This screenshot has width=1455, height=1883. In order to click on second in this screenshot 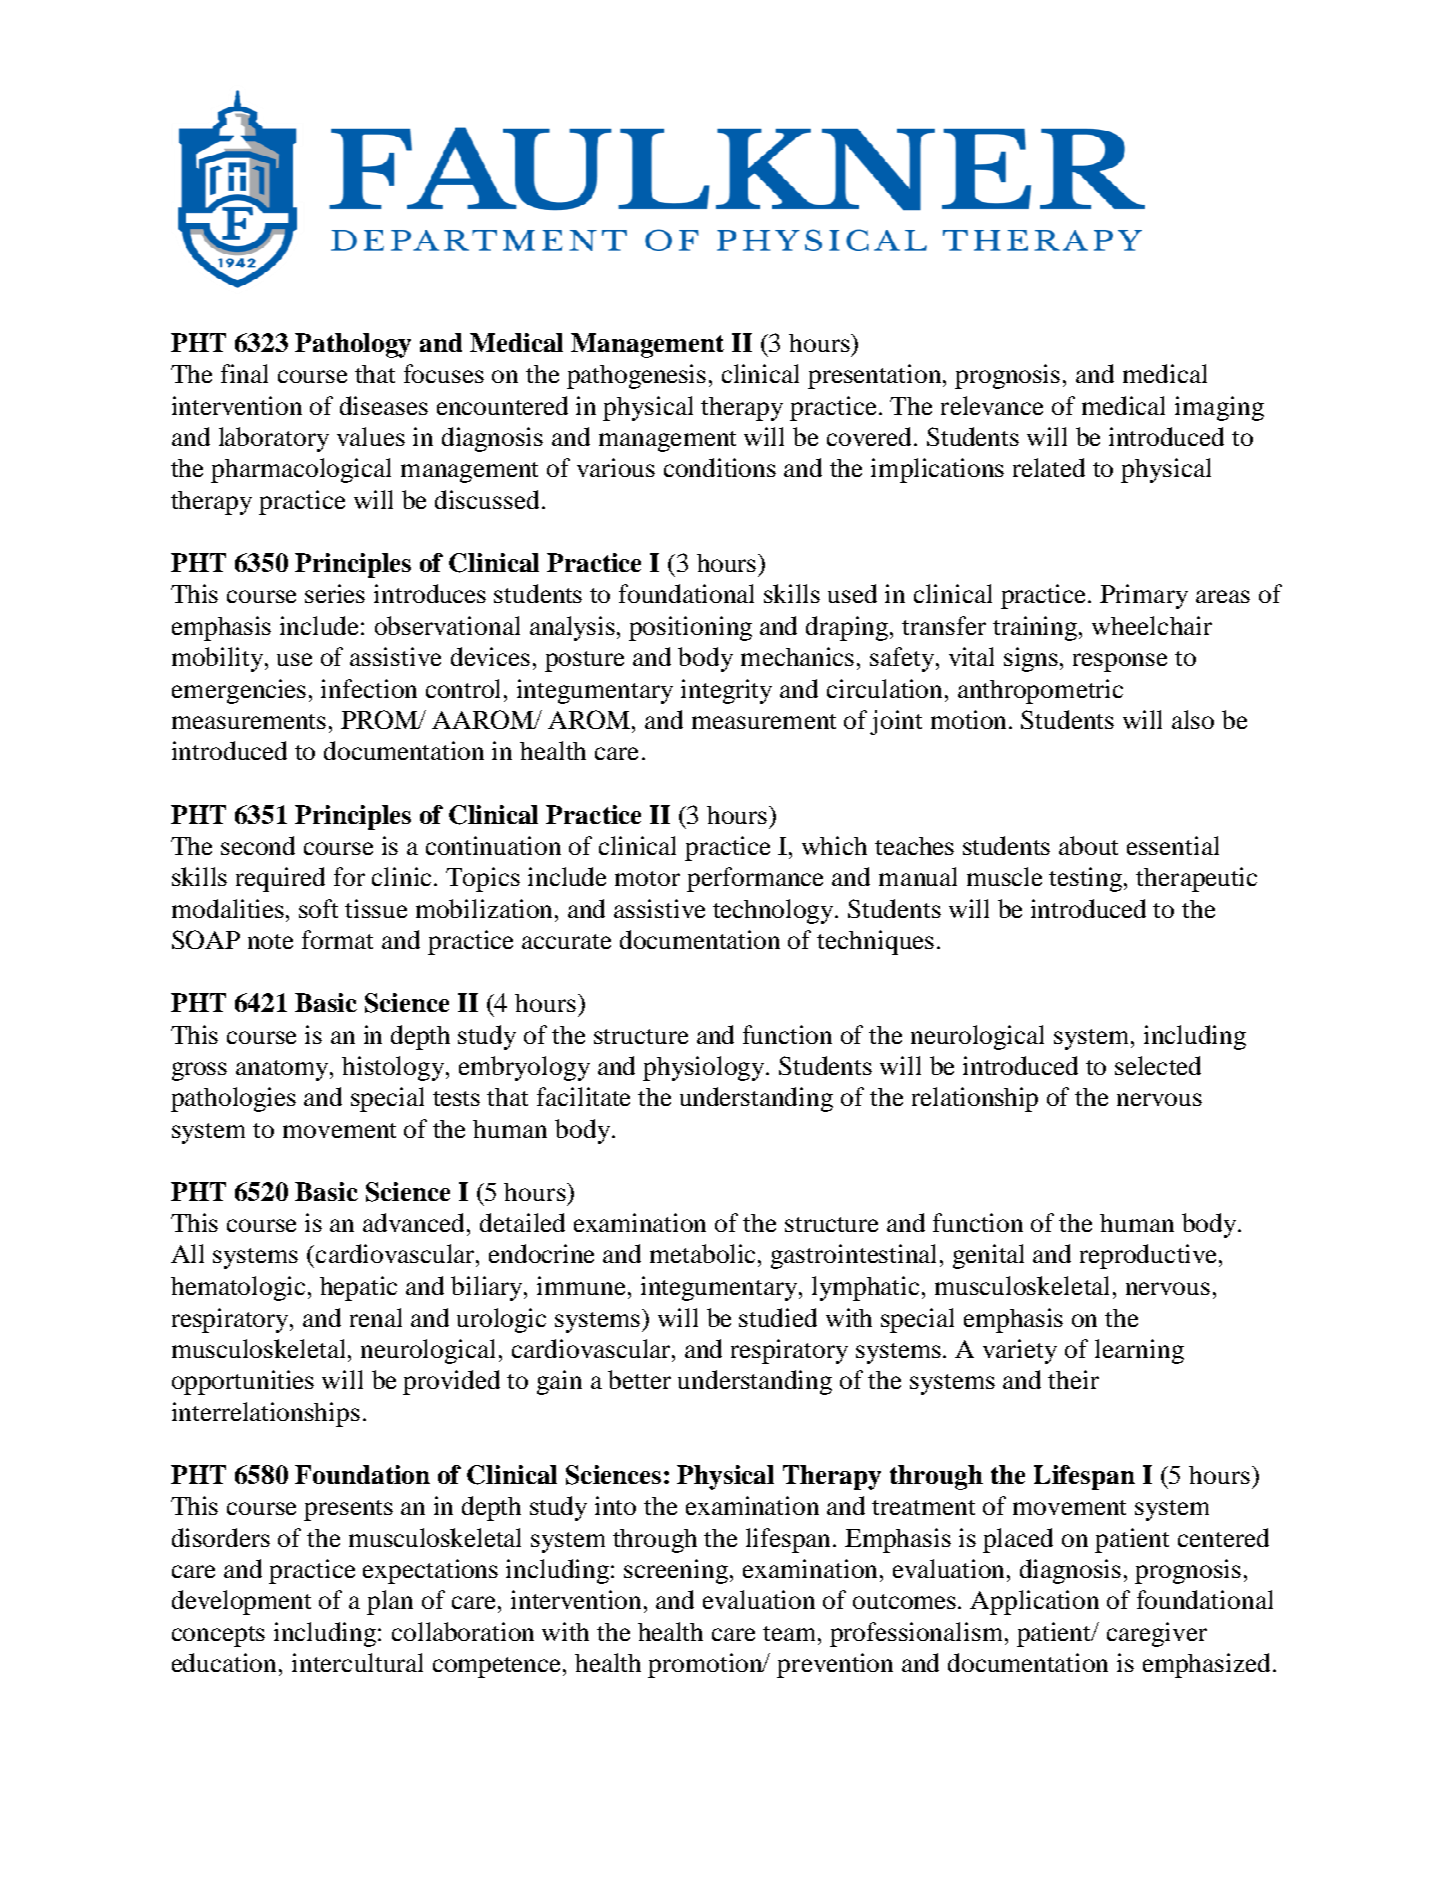, I will do `click(258, 845)`.
